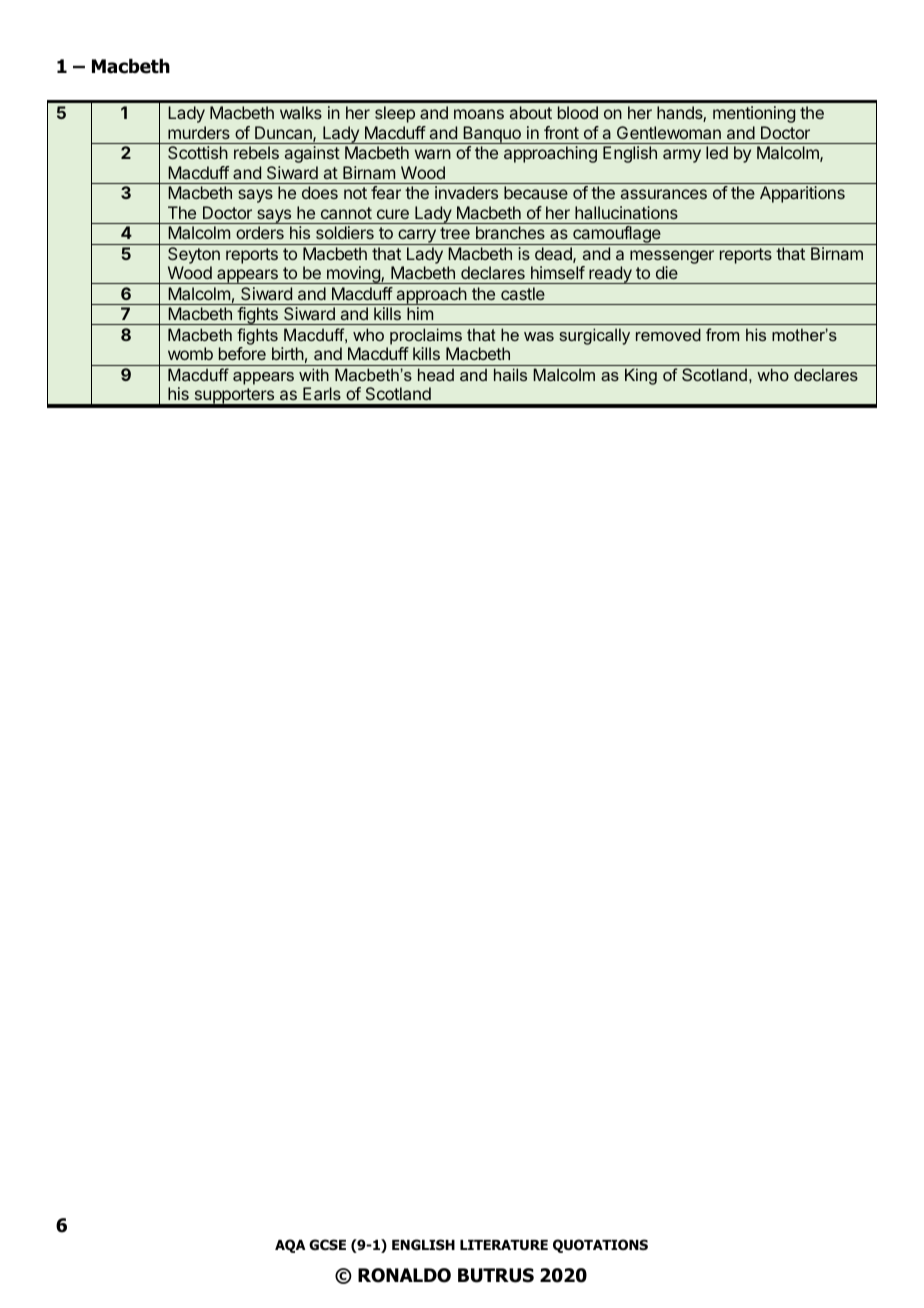 The width and height of the screenshot is (924, 1308). What do you see at coordinates (234, 397) in the screenshot?
I see `supporters` at bounding box center [234, 397].
